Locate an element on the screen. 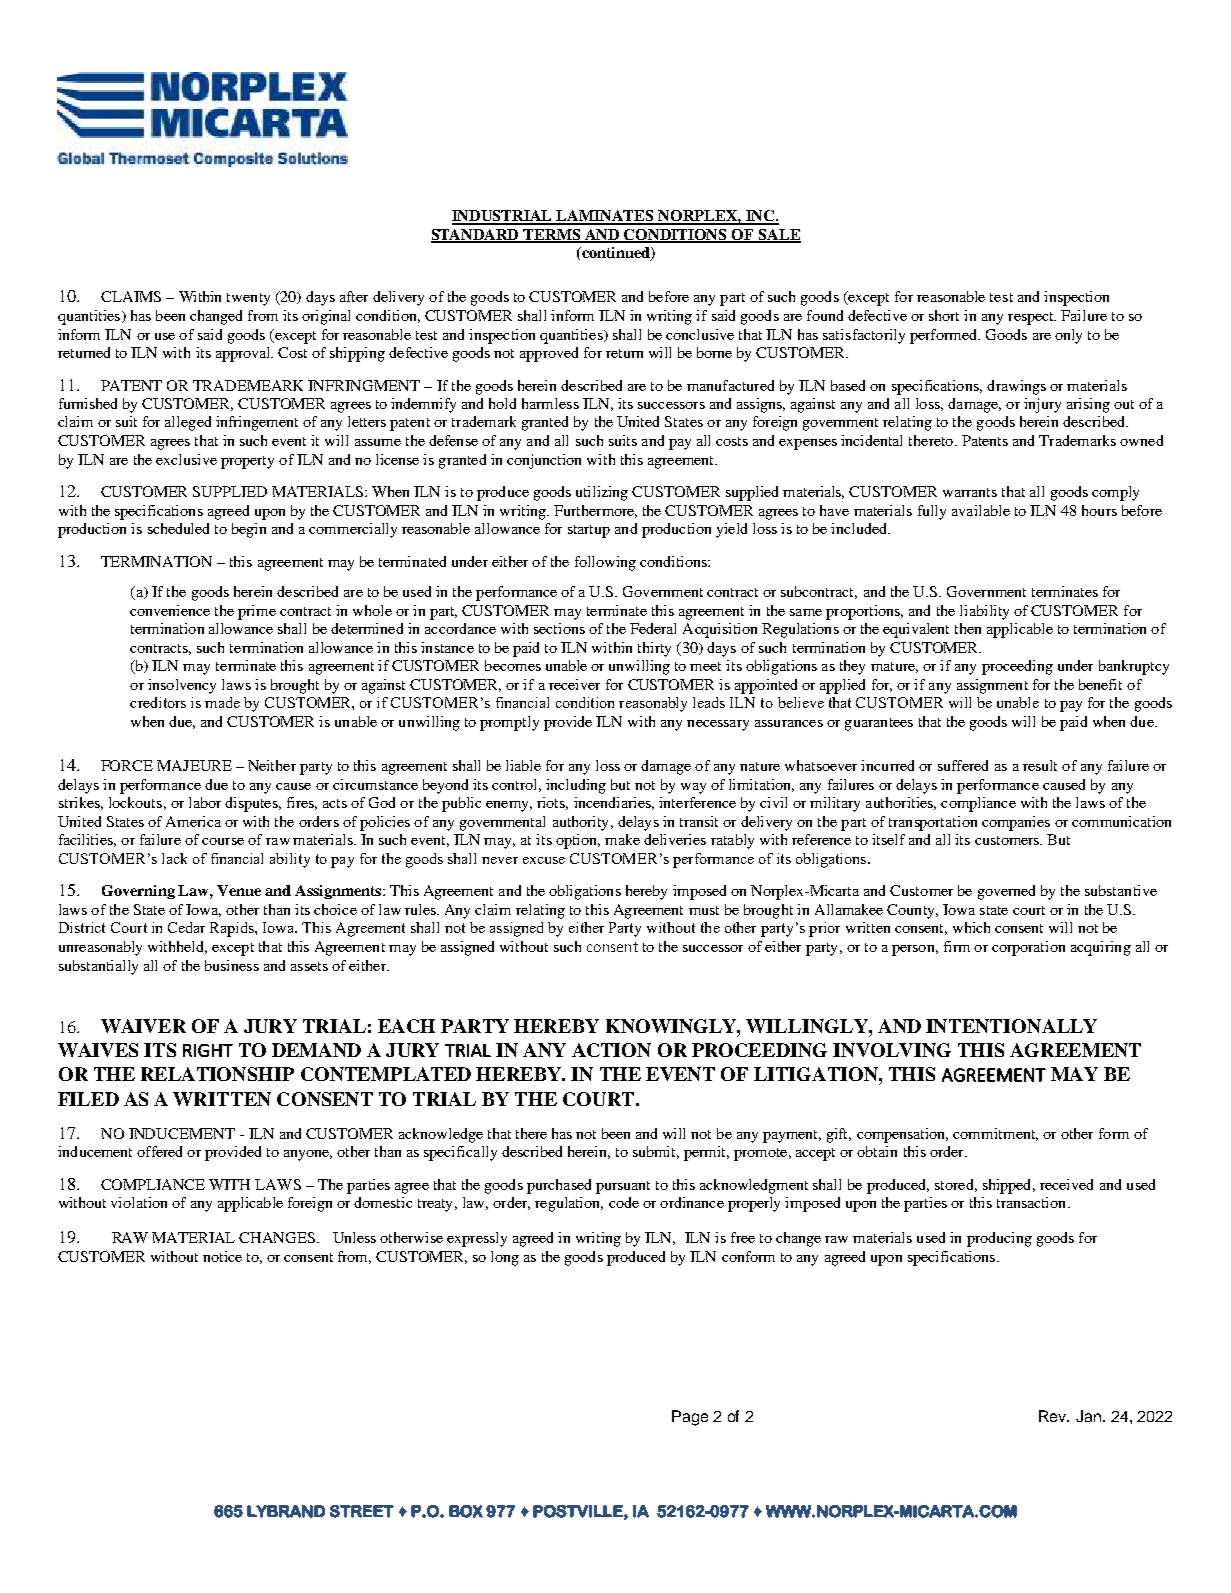 The image size is (1231, 1593). respect is located at coordinates (1032, 318).
